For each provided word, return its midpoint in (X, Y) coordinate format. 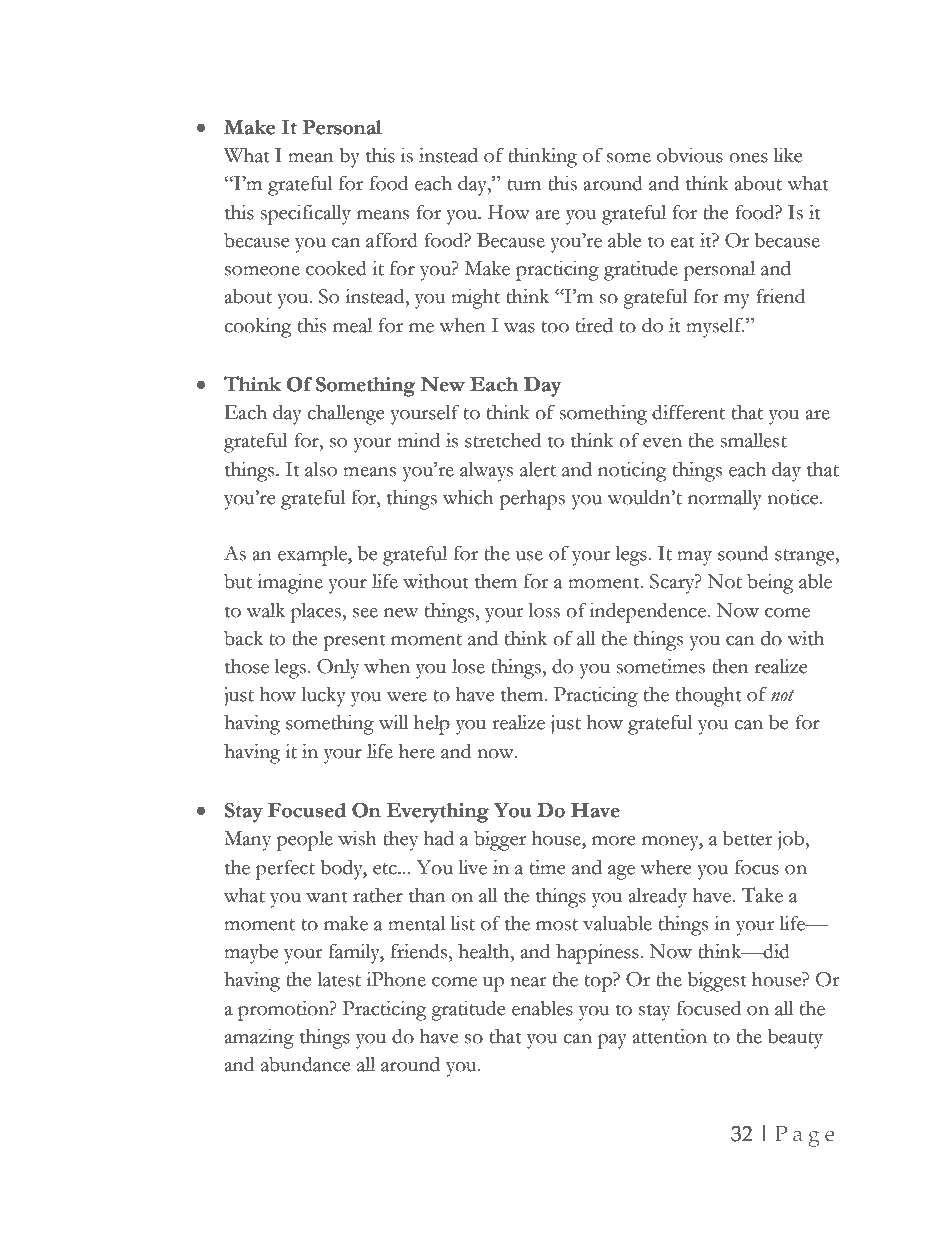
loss (544, 610)
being (770, 584)
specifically (305, 214)
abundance (305, 1064)
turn (525, 185)
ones (748, 158)
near (528, 982)
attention (670, 1036)
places (317, 612)
